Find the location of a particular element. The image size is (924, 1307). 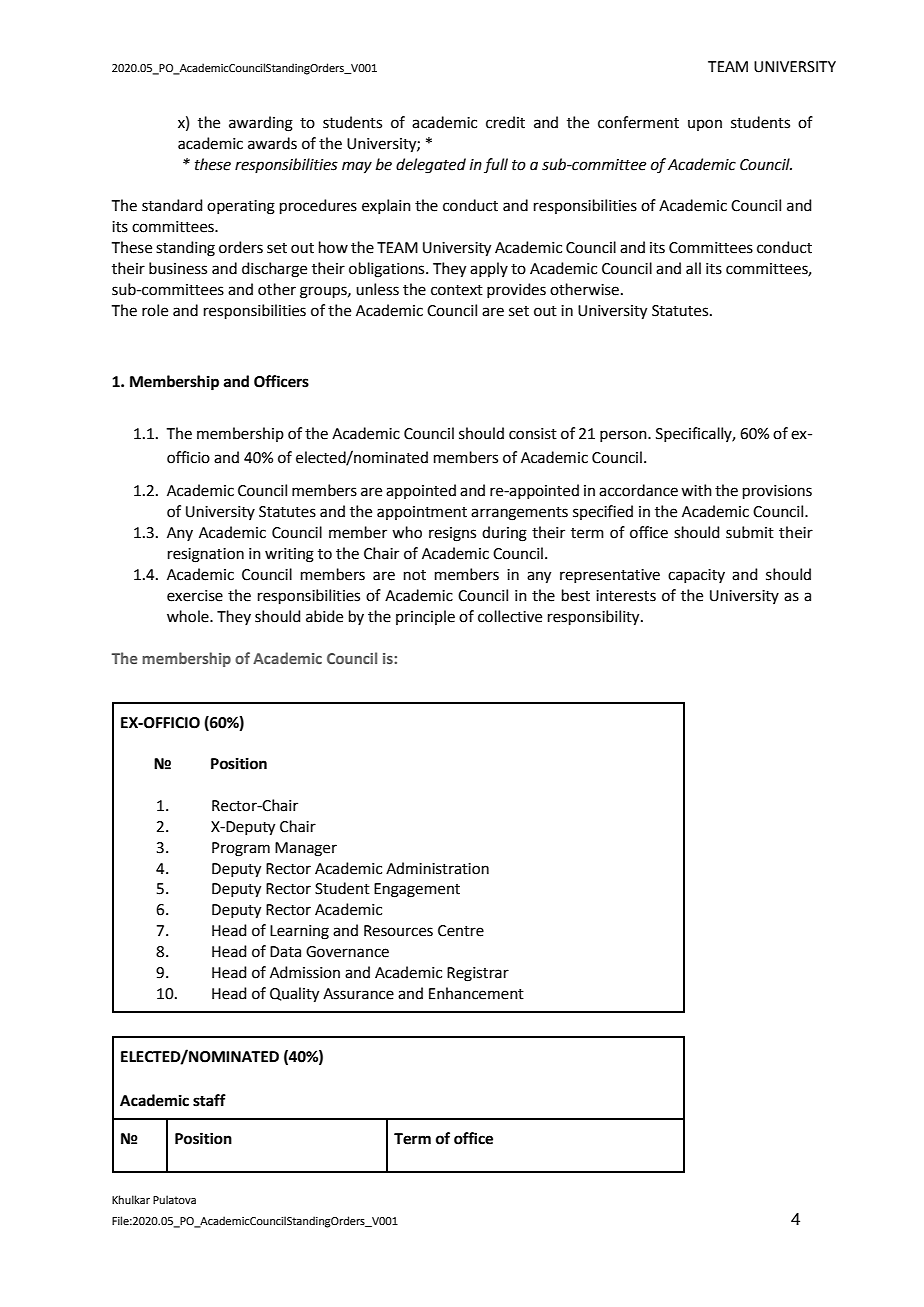

awards is located at coordinates (272, 143).
